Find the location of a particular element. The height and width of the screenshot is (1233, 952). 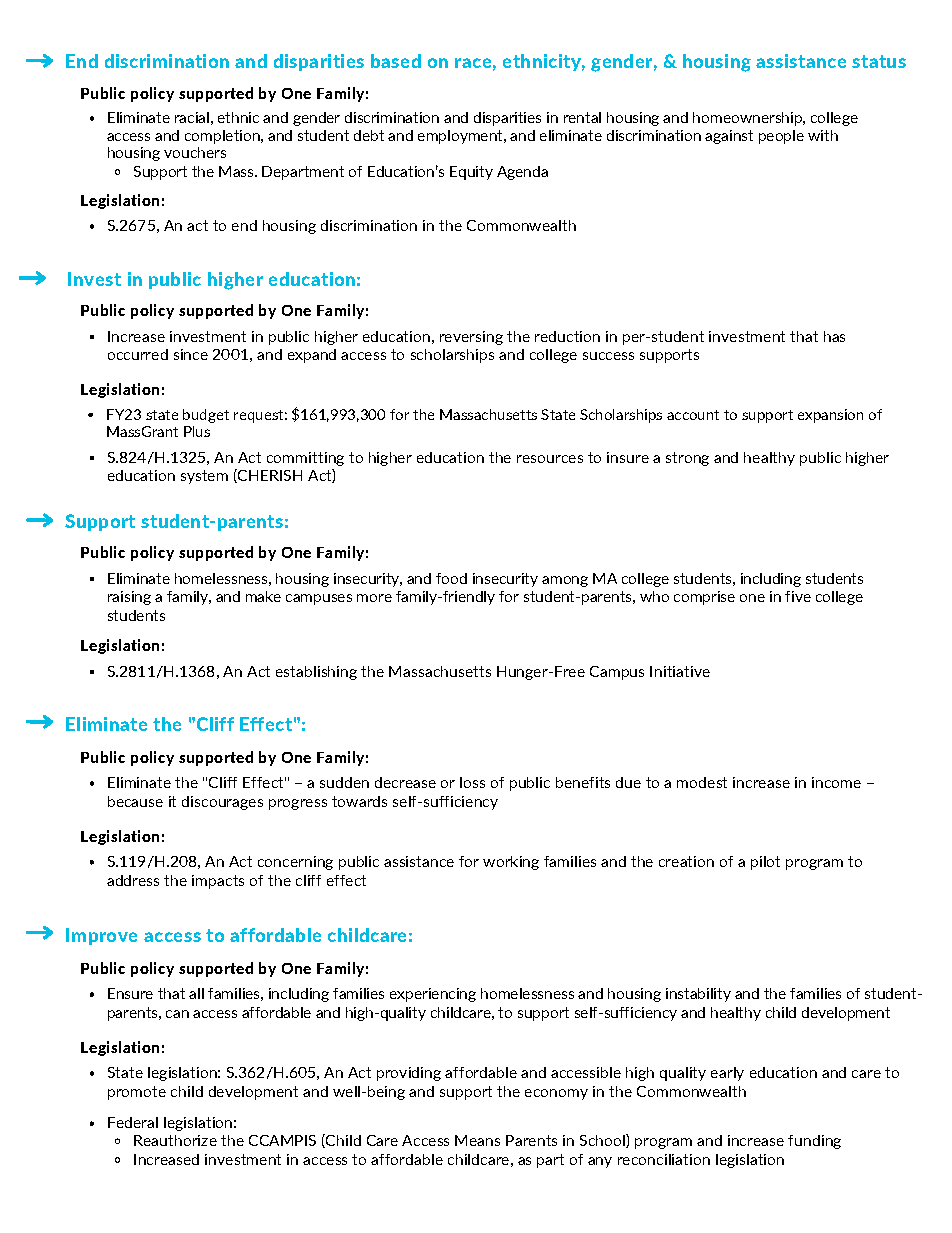

loss is located at coordinates (472, 782).
